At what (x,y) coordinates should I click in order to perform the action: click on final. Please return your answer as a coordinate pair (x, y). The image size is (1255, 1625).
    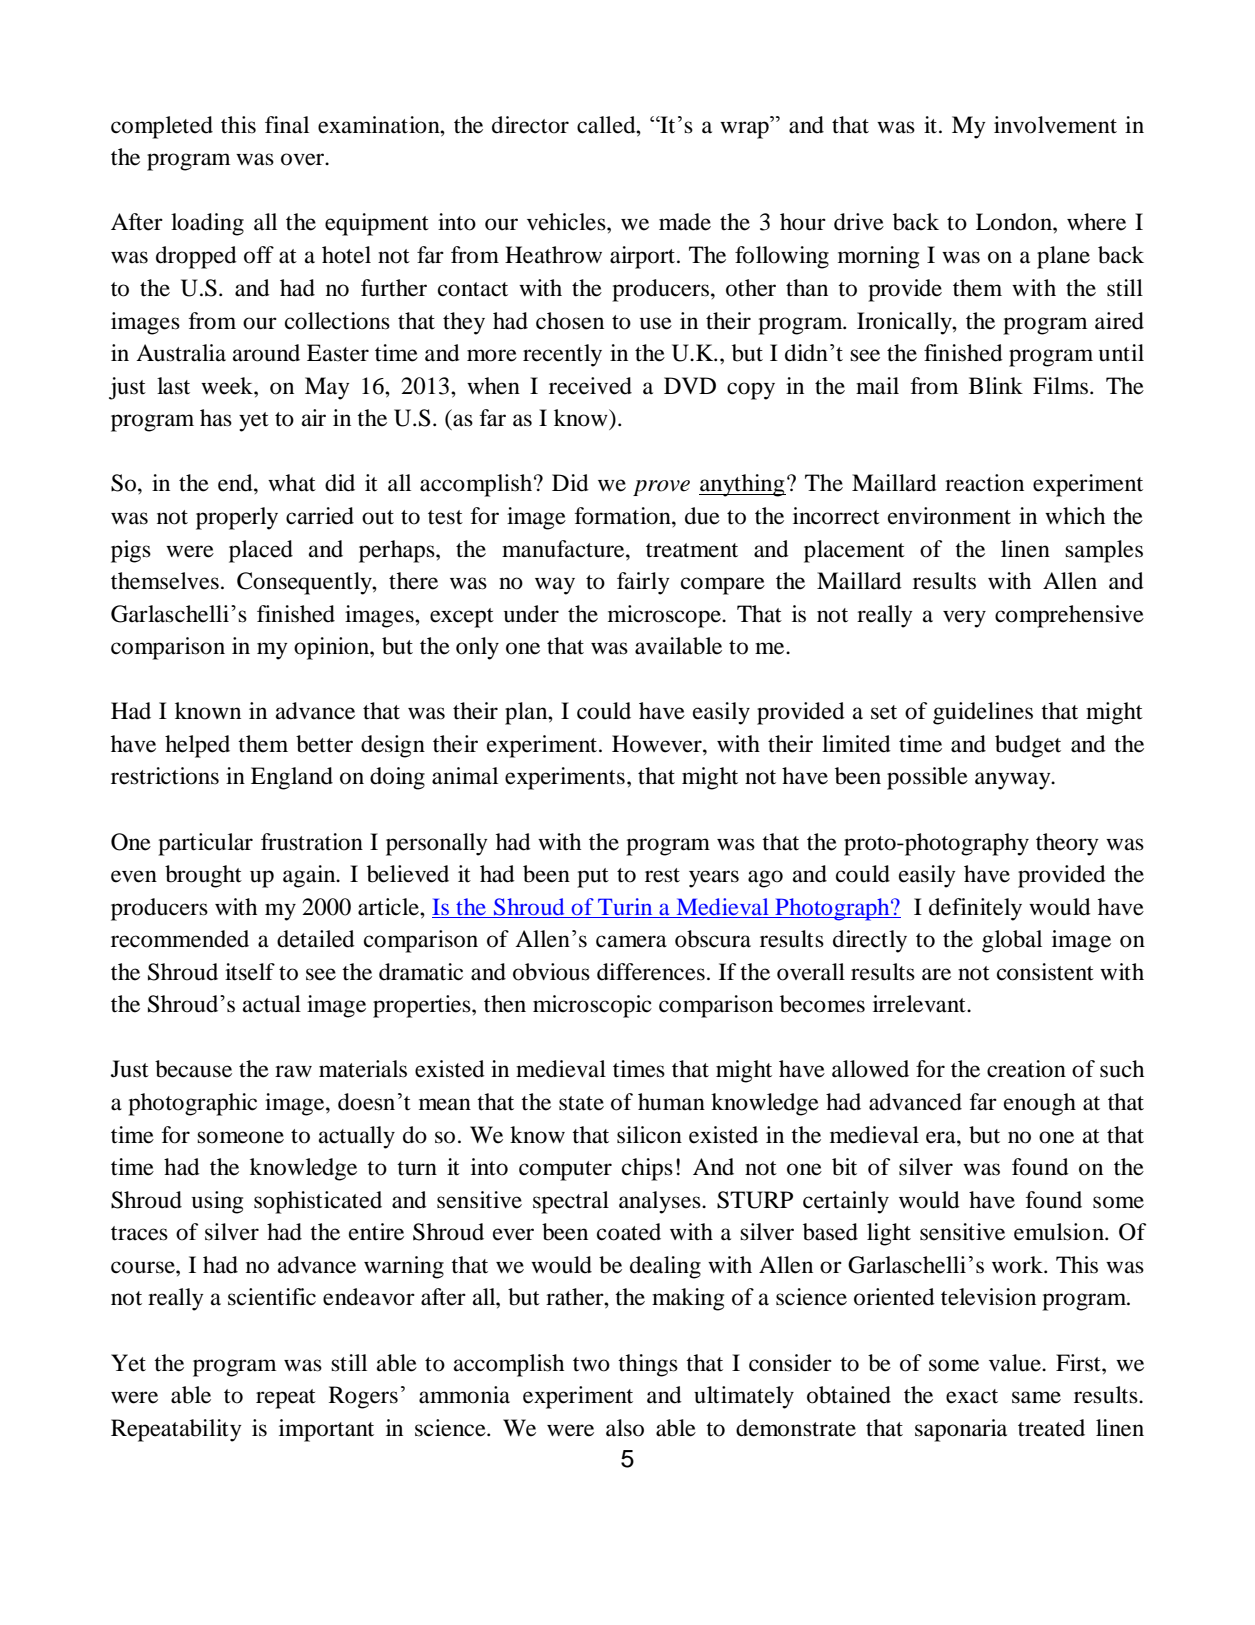
    Looking at the image, I should click on (287, 125).
